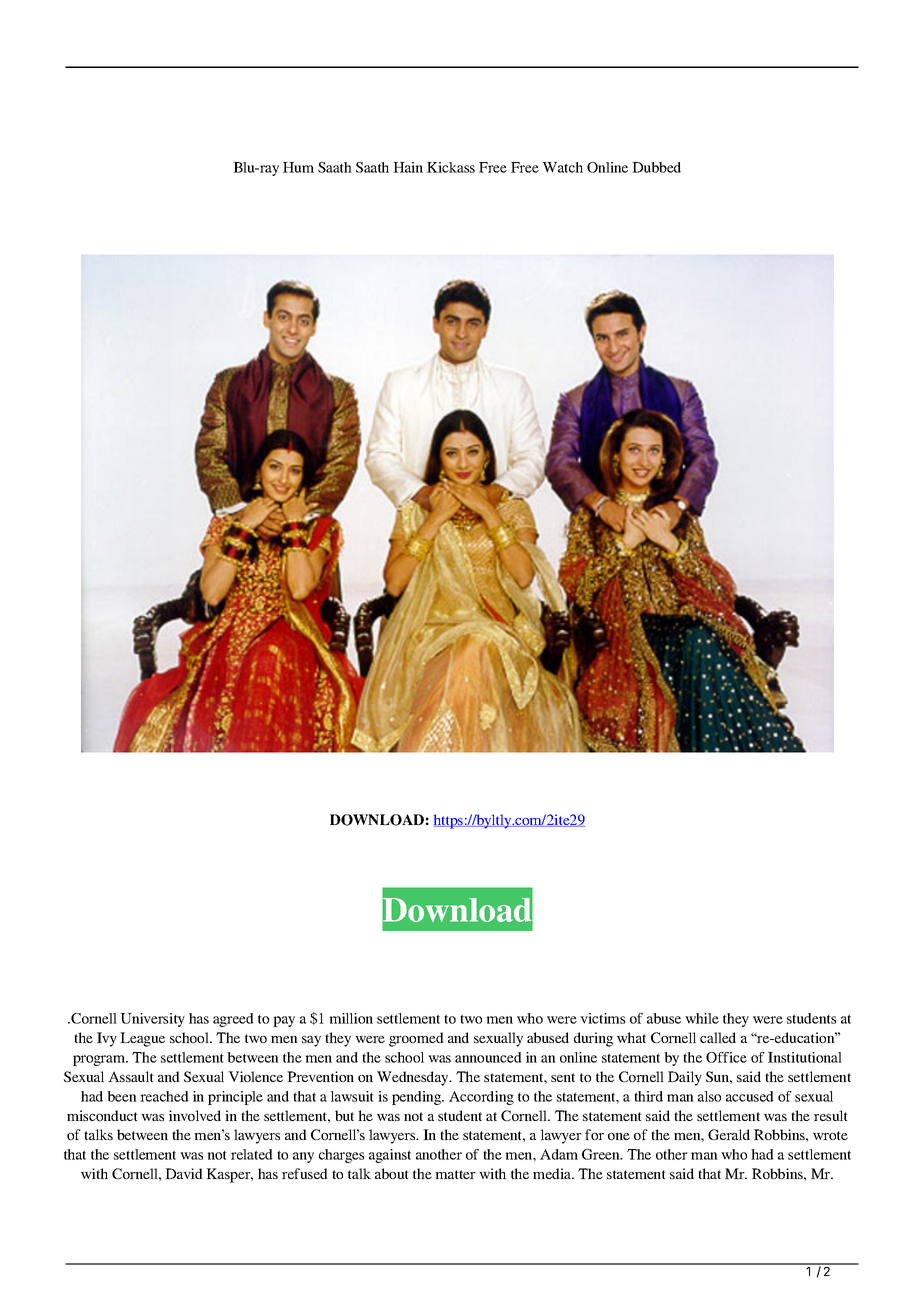 This screenshot has height=1308, width=924. Describe the element at coordinates (562, 167) in the screenshot. I see `Watch` at that location.
